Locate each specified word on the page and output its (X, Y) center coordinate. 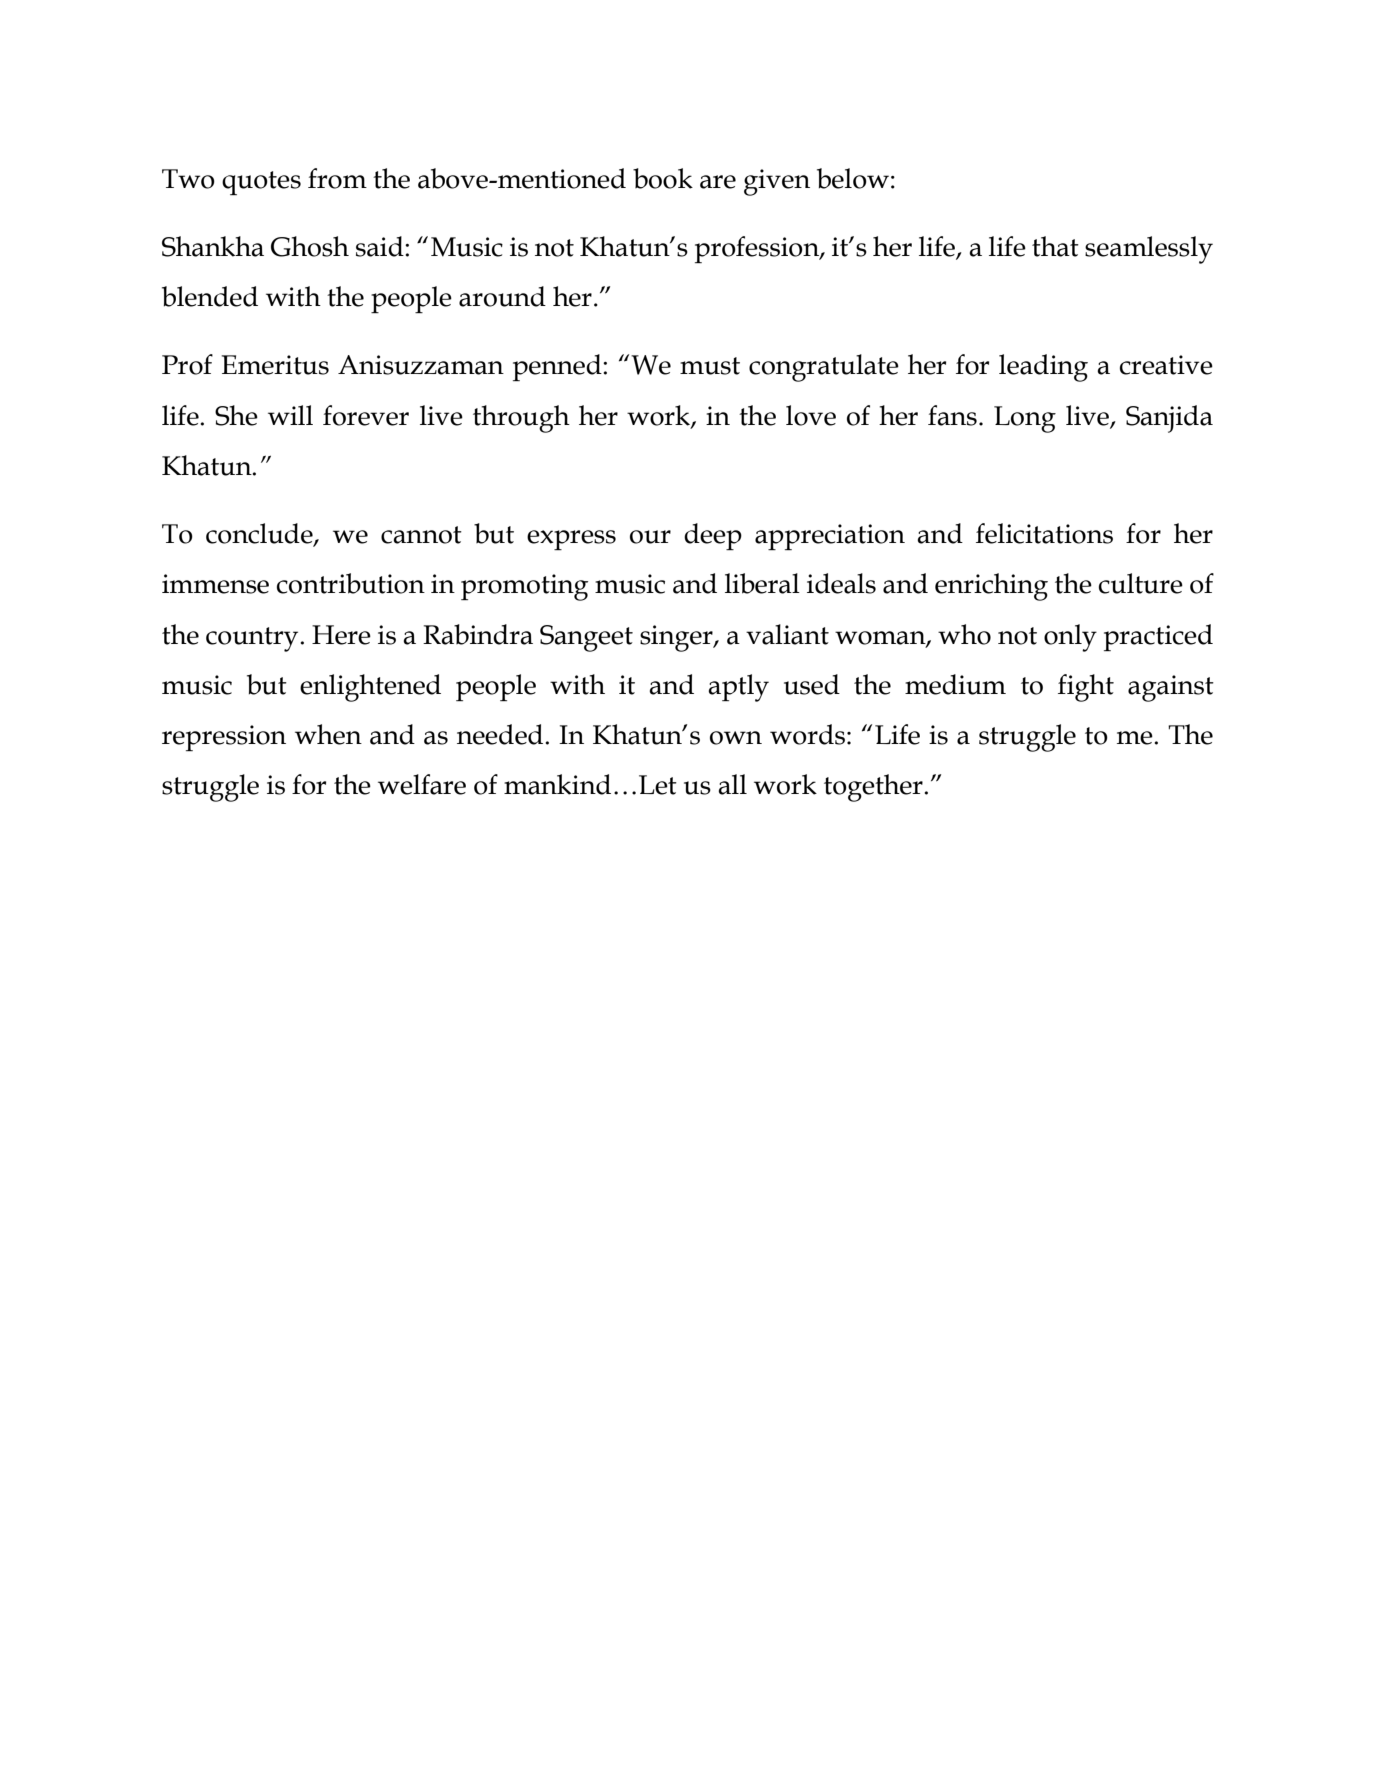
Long (1025, 419)
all (732, 784)
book (663, 178)
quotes (261, 183)
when (328, 734)
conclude (260, 534)
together (874, 788)
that (1055, 246)
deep (713, 536)
